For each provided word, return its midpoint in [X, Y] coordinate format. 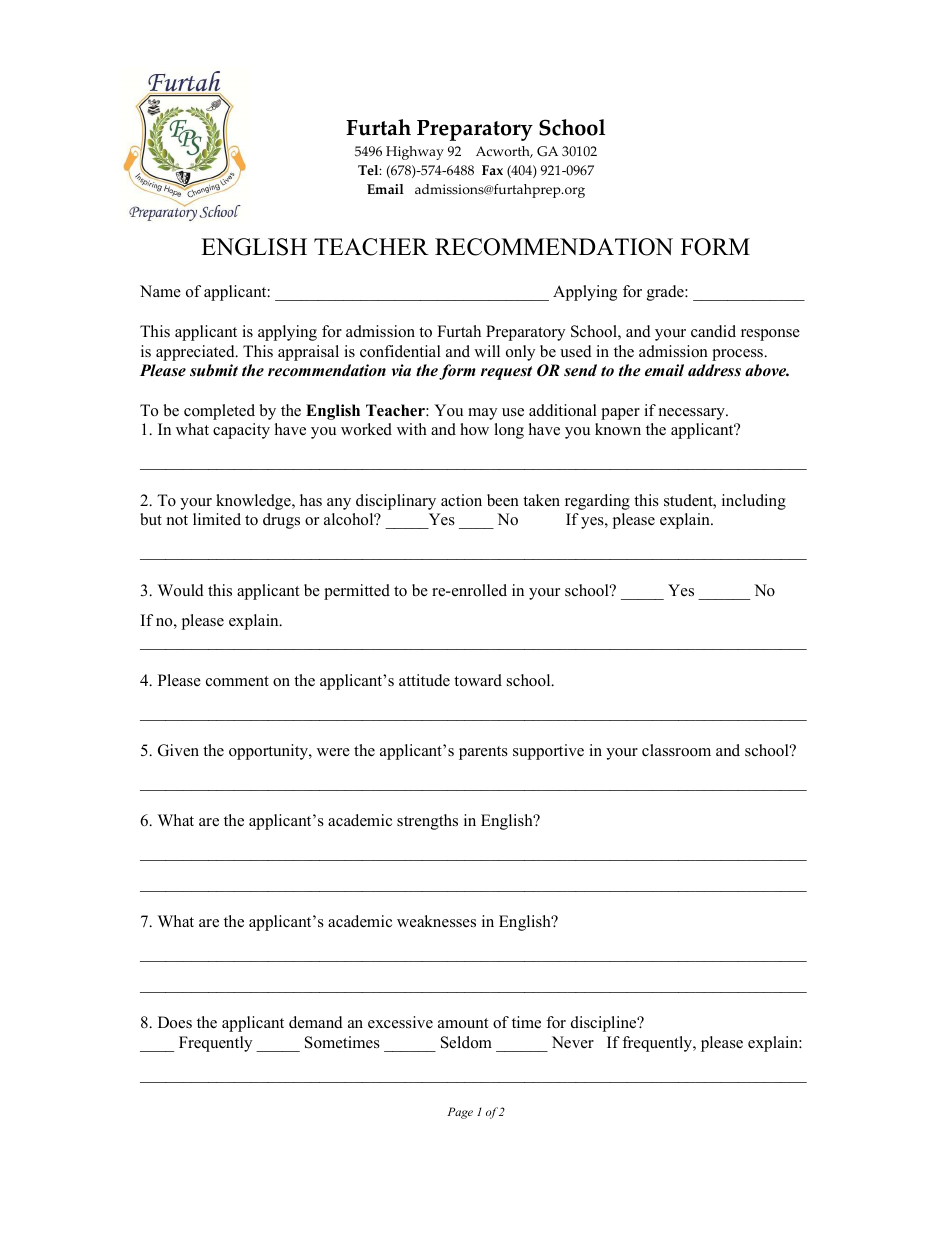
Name [160, 291]
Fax [492, 170]
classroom [676, 750]
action [461, 500]
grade [666, 293]
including [754, 502]
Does [175, 1022]
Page [460, 1113]
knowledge [254, 502]
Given [178, 750]
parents [483, 753]
